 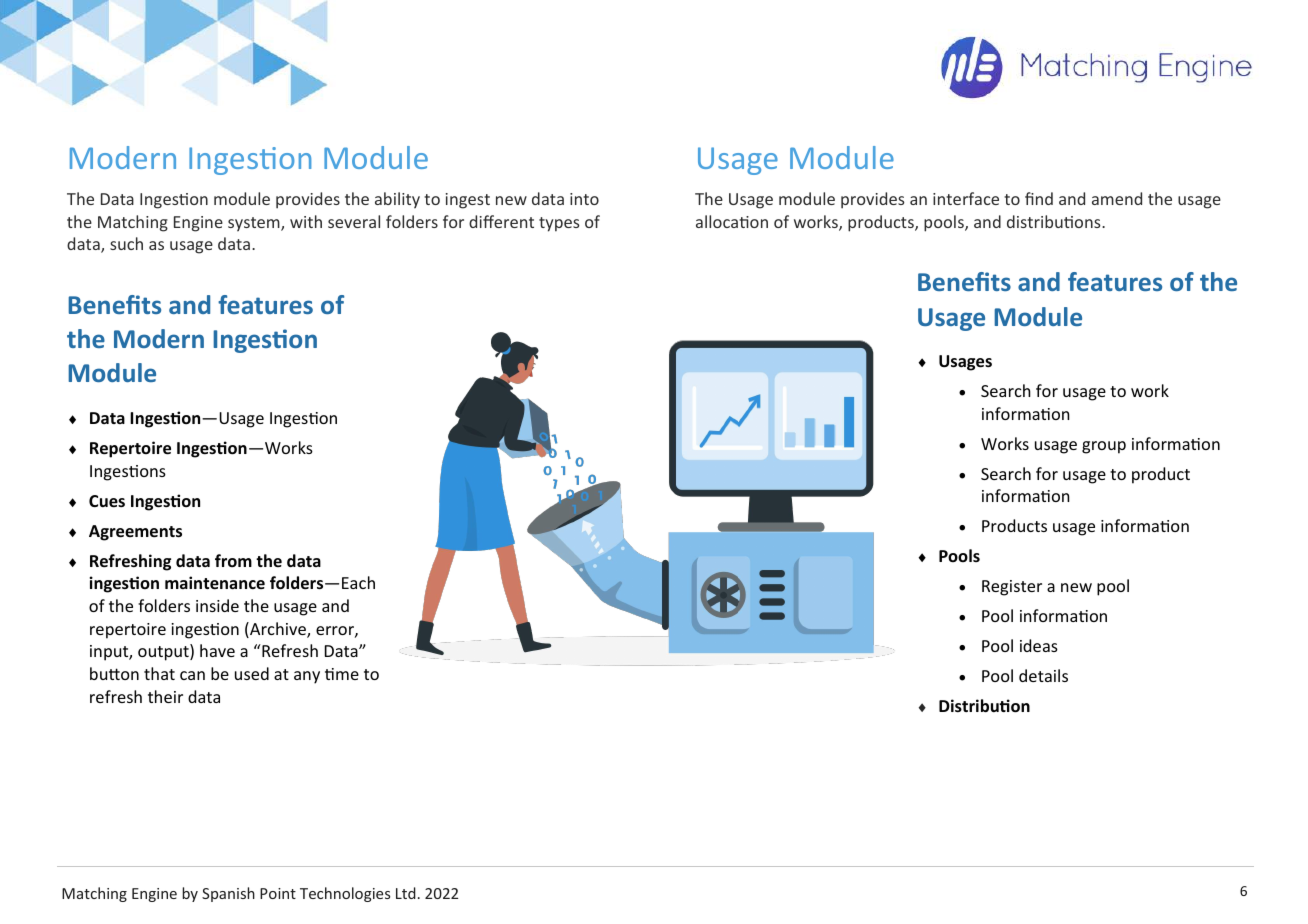 What do you see at coordinates (1043, 675) in the screenshot?
I see `details` at bounding box center [1043, 675].
